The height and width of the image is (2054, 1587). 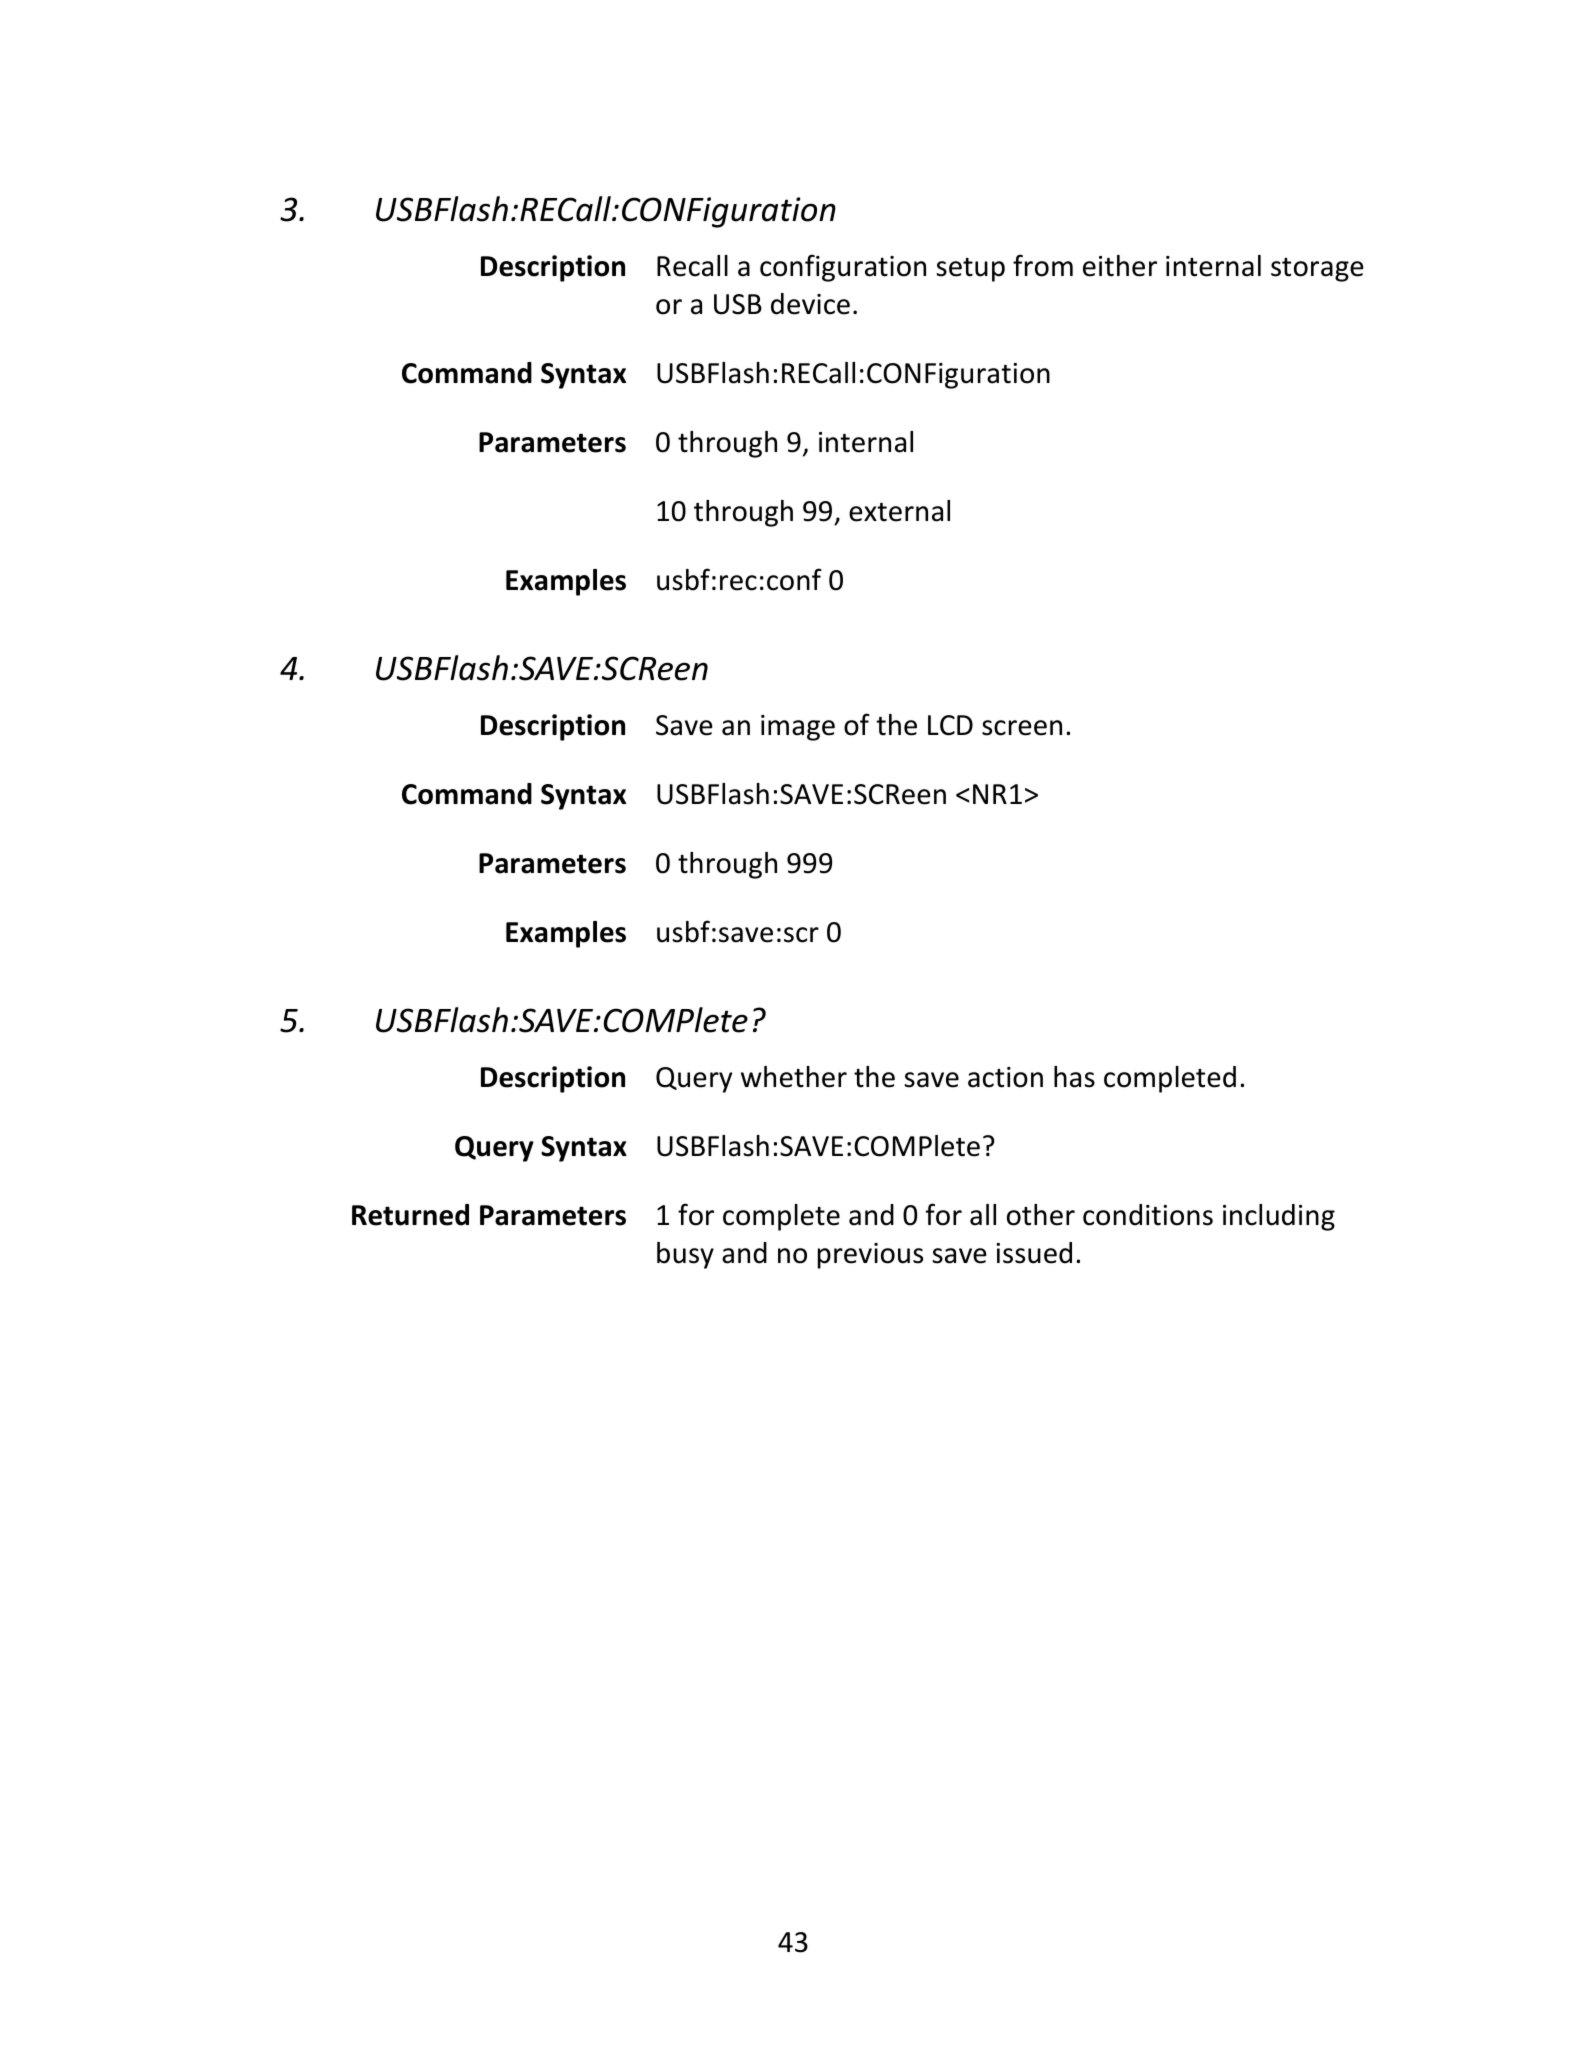 What do you see at coordinates (870, 1256) in the image?
I see `previous` at bounding box center [870, 1256].
